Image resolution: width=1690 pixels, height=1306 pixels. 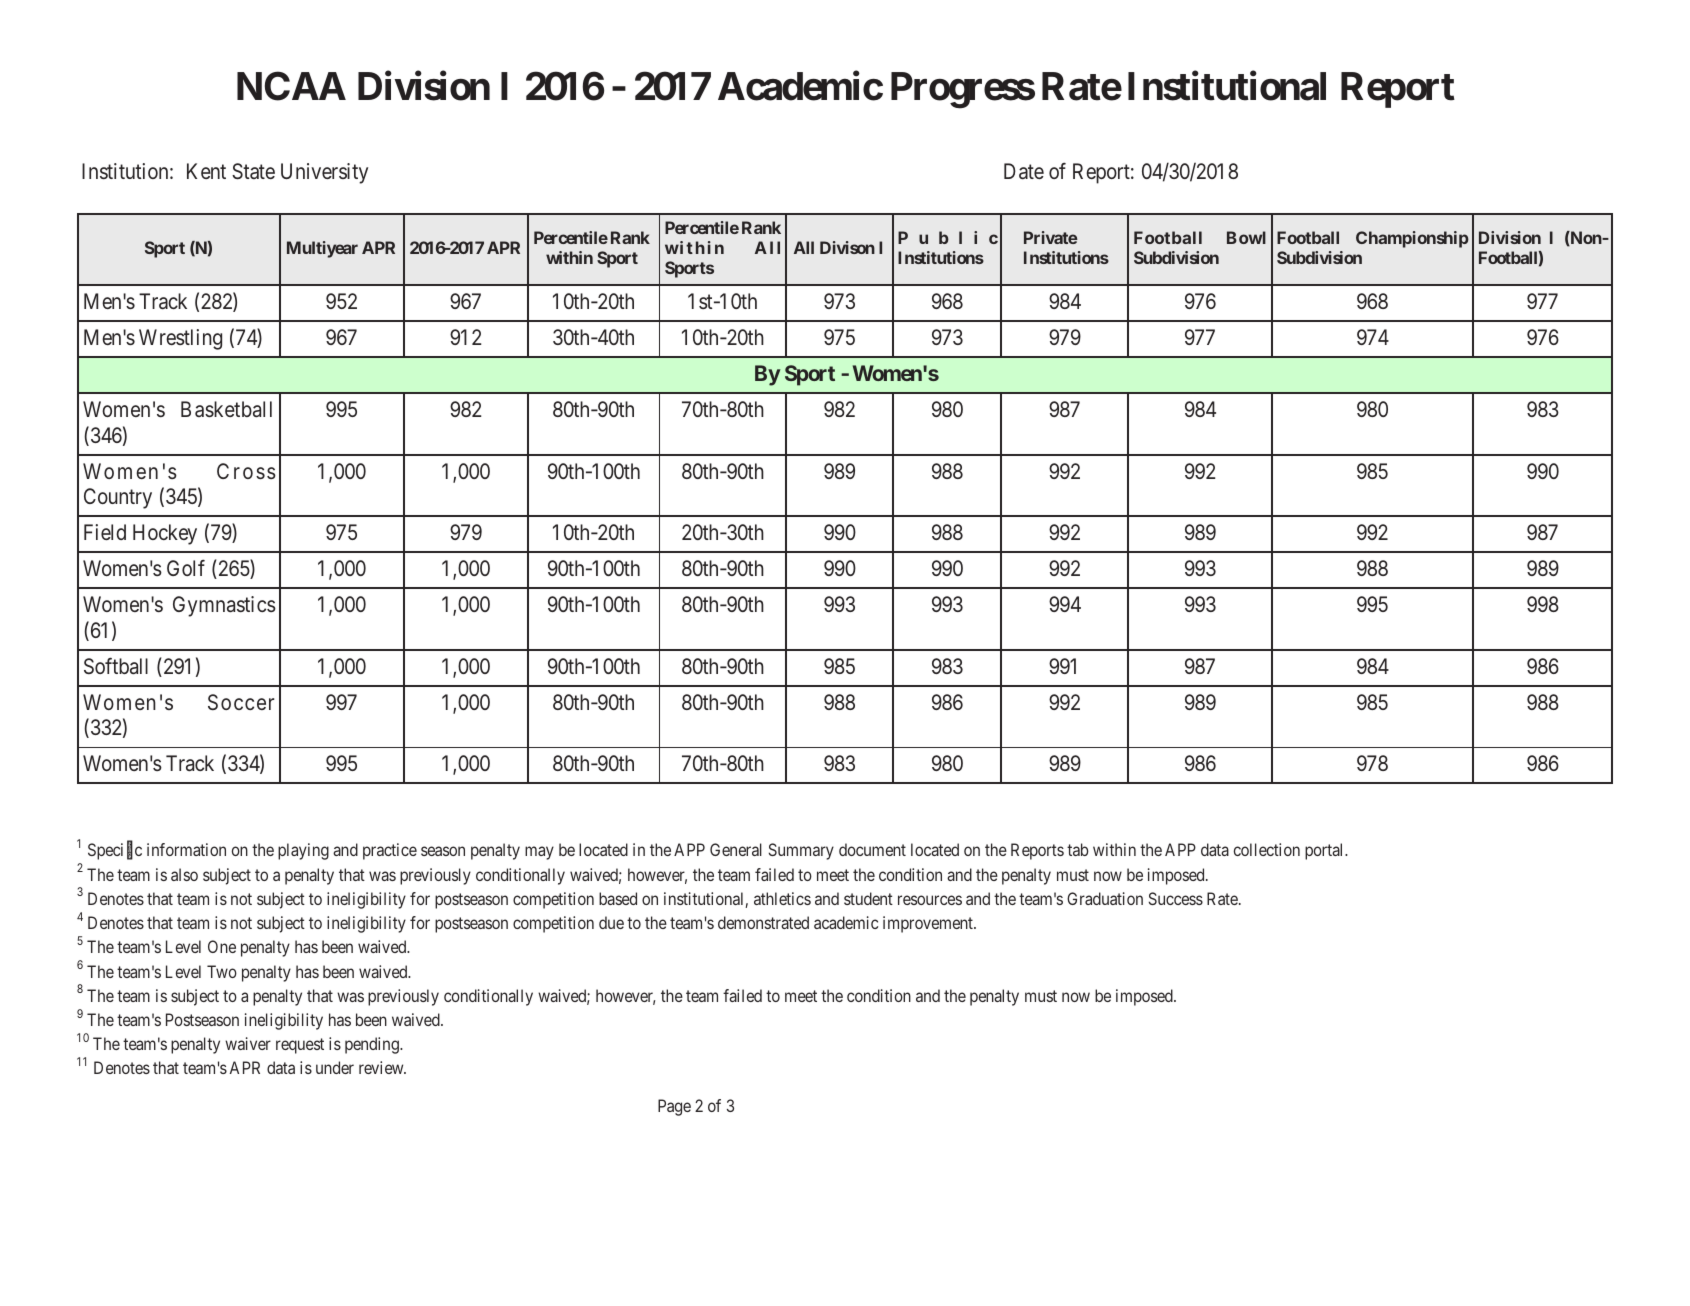 I want to click on collection, so click(x=1267, y=849).
